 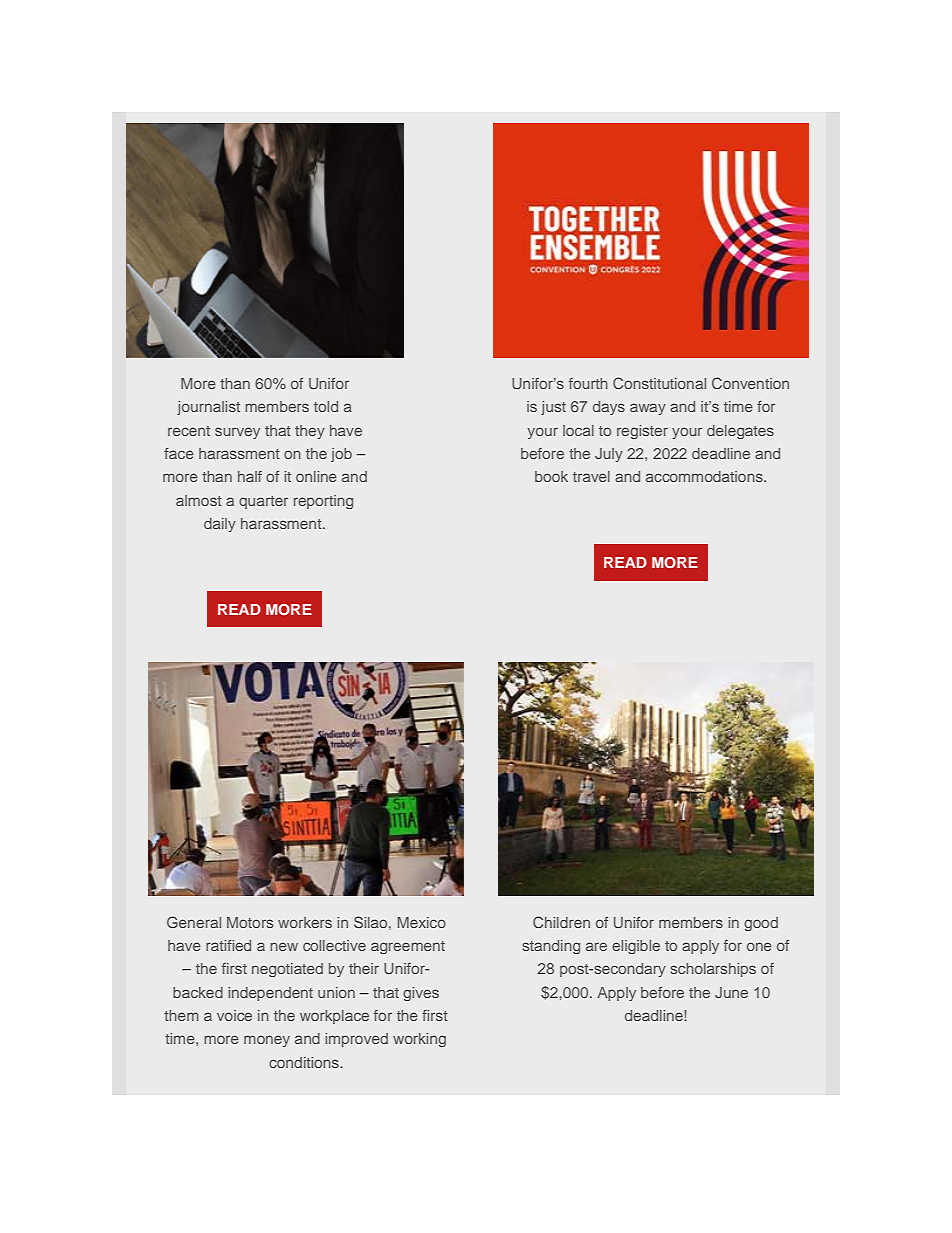 What do you see at coordinates (267, 1041) in the screenshot?
I see `money` at bounding box center [267, 1041].
